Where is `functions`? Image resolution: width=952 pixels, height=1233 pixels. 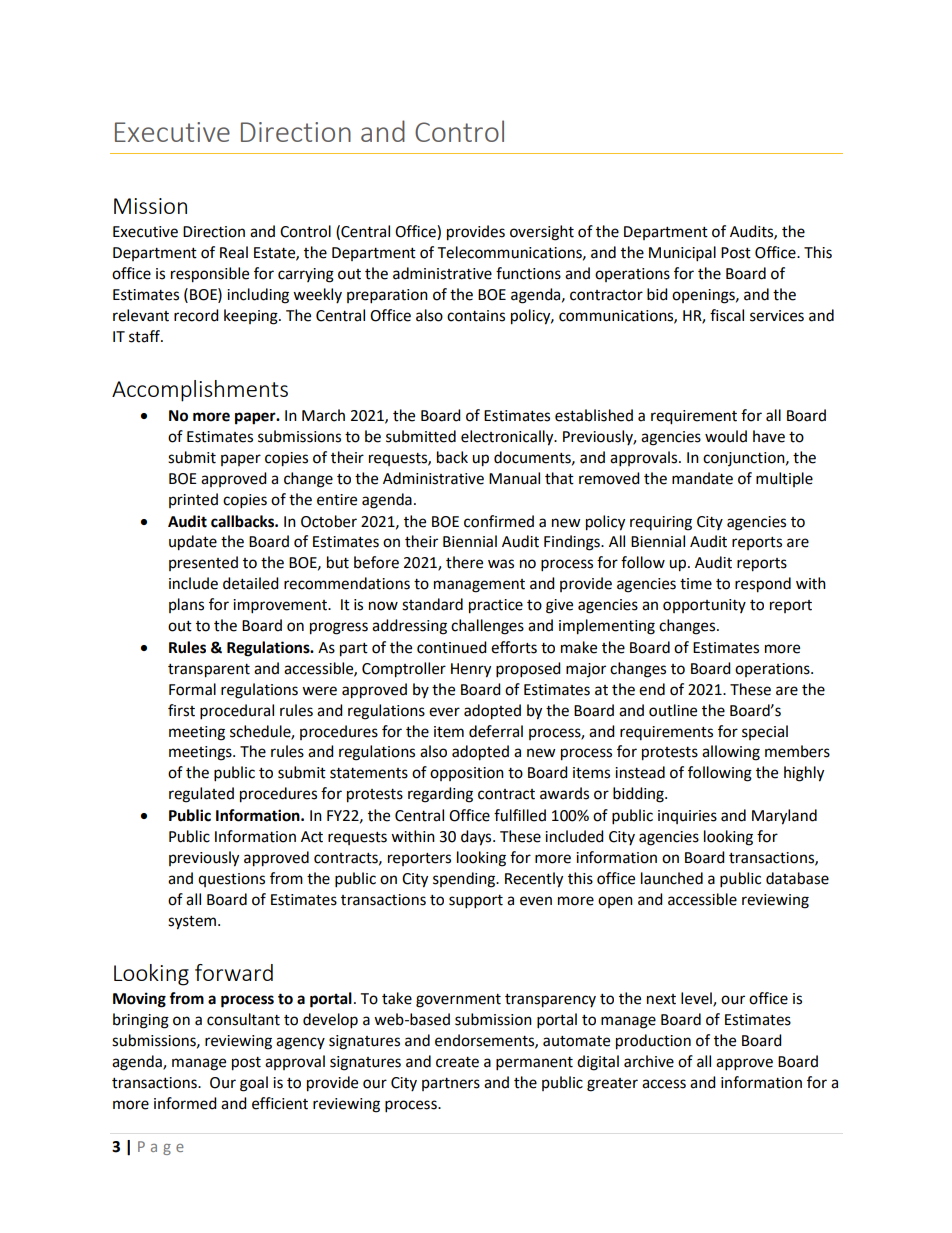 functions is located at coordinates (528, 273).
